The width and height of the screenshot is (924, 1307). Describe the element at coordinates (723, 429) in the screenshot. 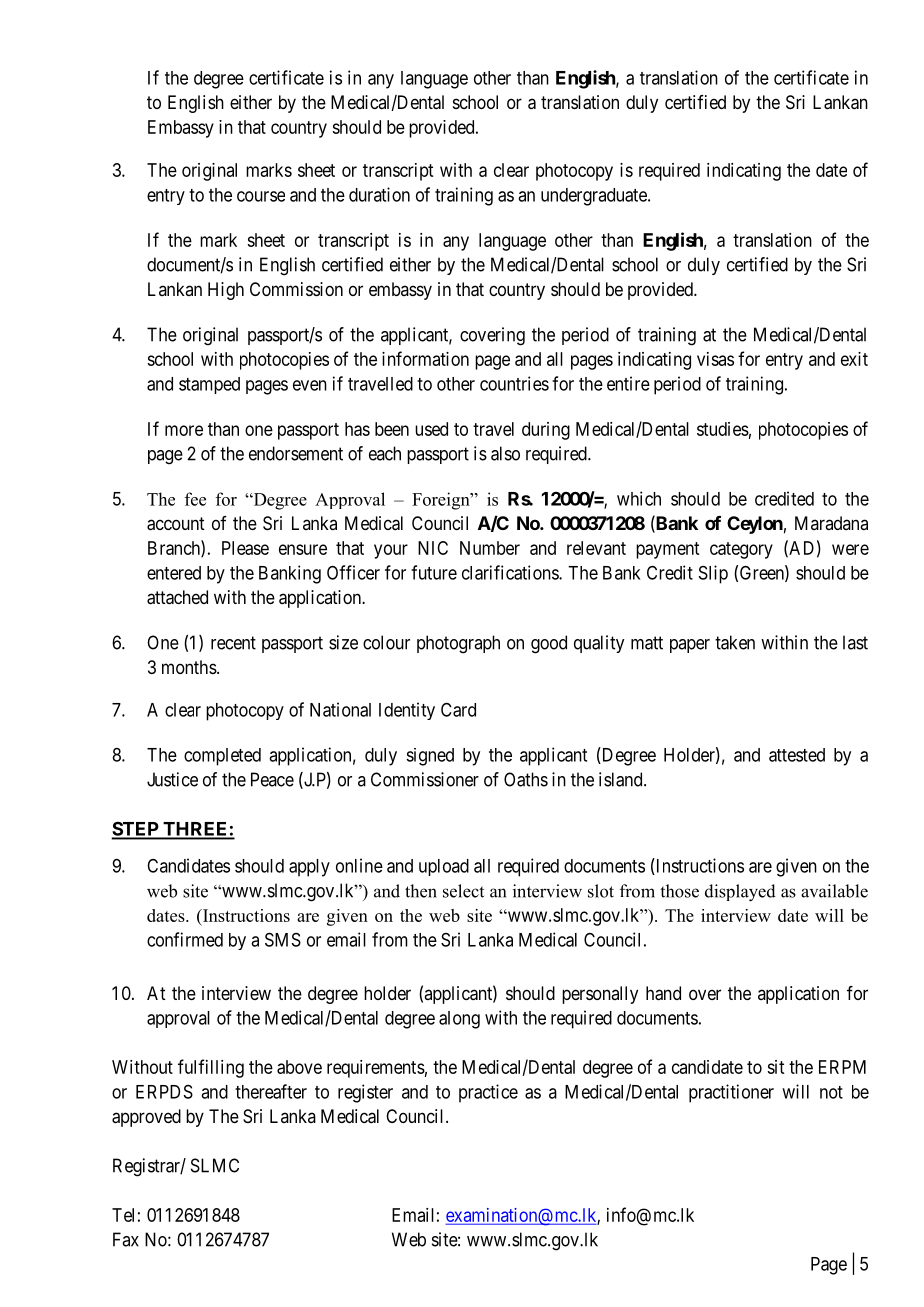

I see `studies` at that location.
